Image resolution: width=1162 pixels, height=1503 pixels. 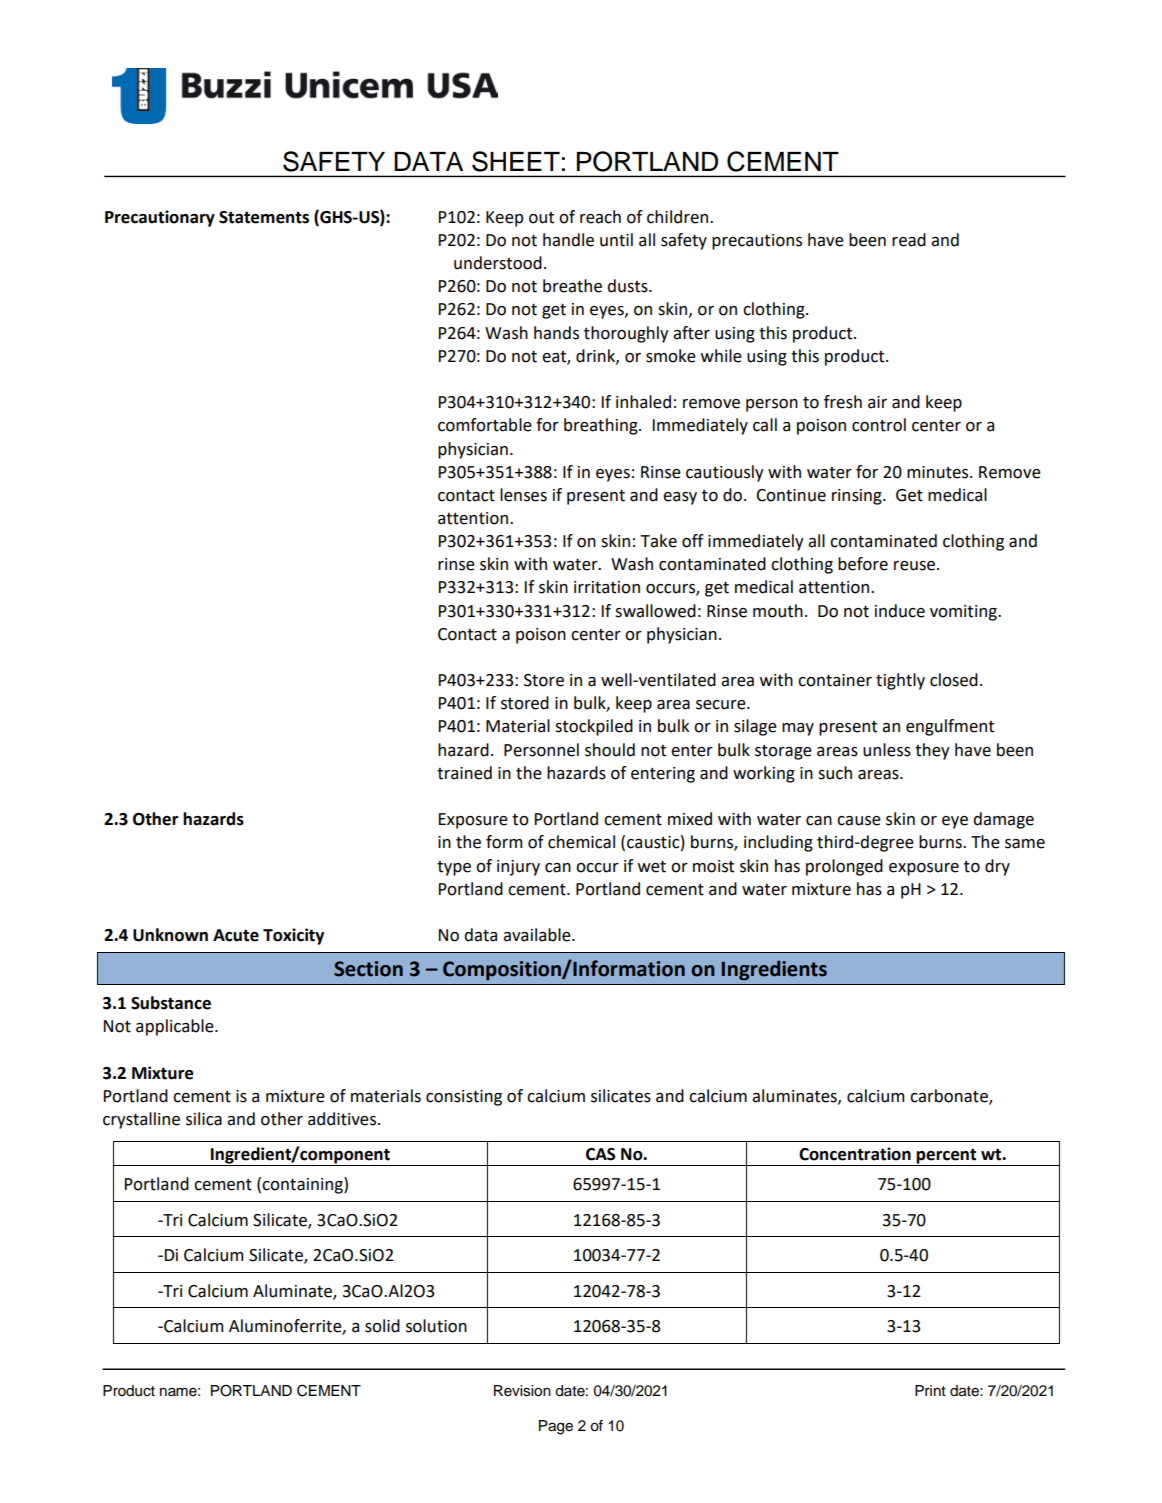 What do you see at coordinates (236, 935) in the document?
I see `Acute` at bounding box center [236, 935].
